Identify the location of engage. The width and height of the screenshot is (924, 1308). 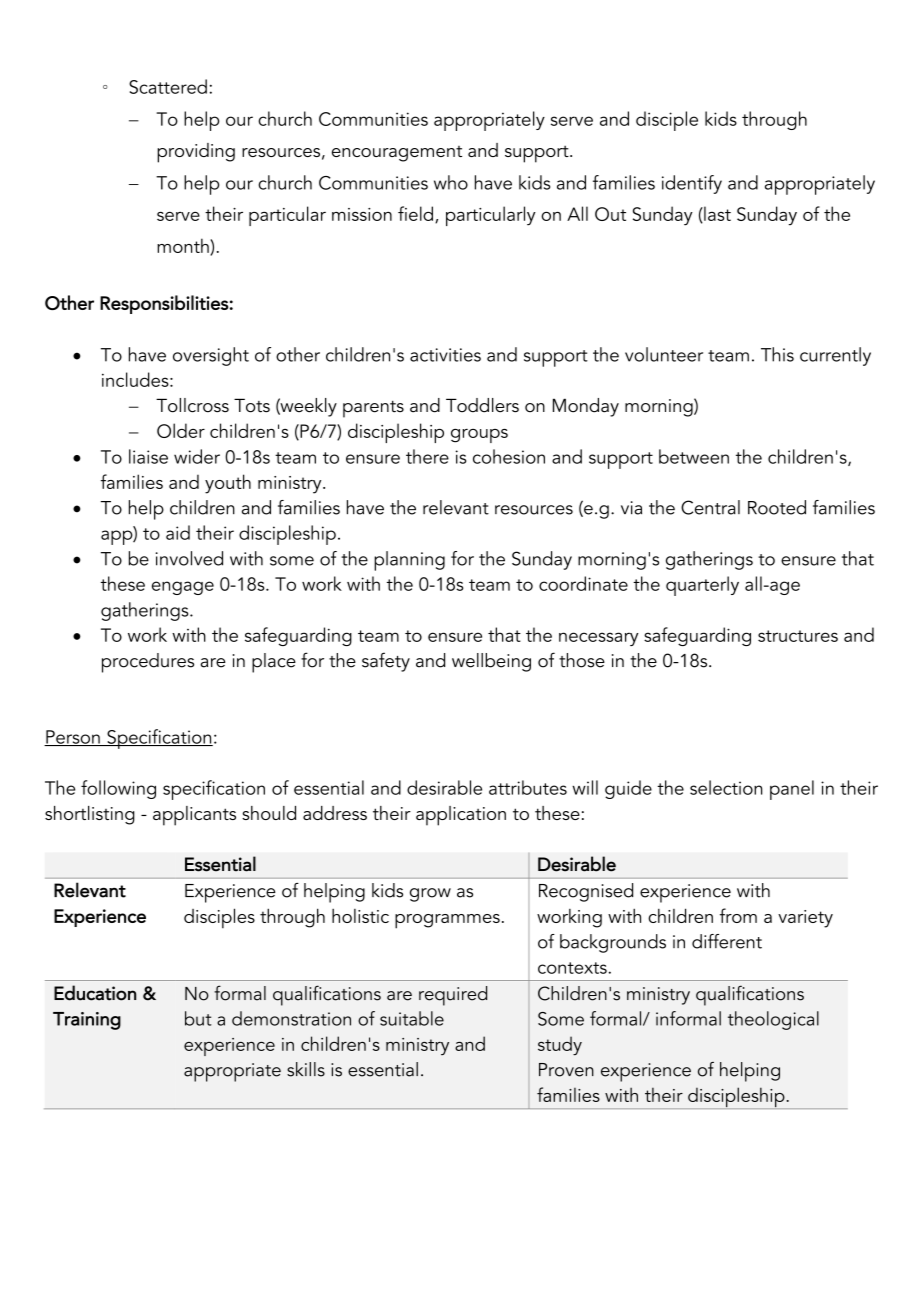
(183, 588).
